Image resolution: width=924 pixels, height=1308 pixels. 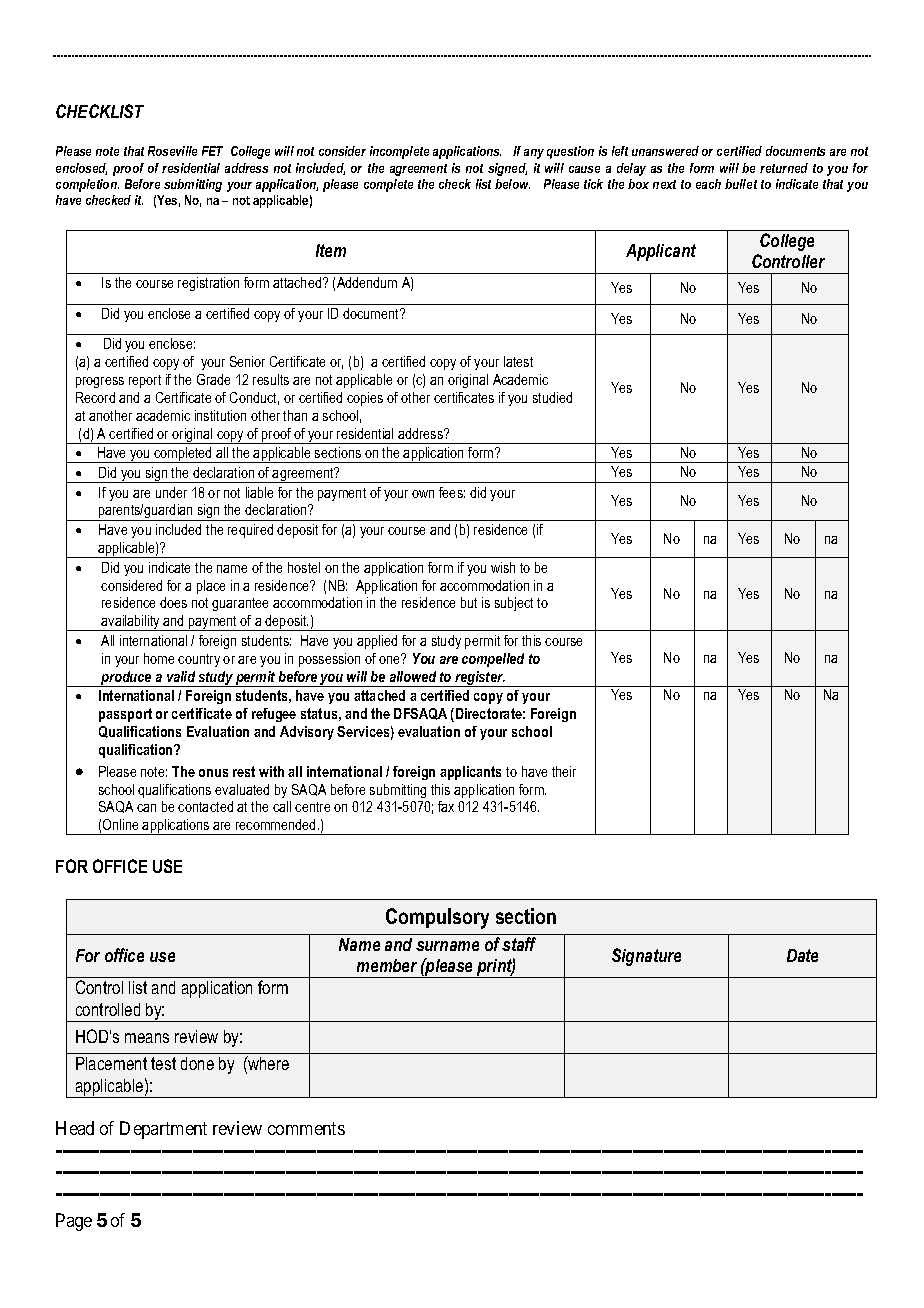 What do you see at coordinates (306, 1128) in the document?
I see `comments` at bounding box center [306, 1128].
